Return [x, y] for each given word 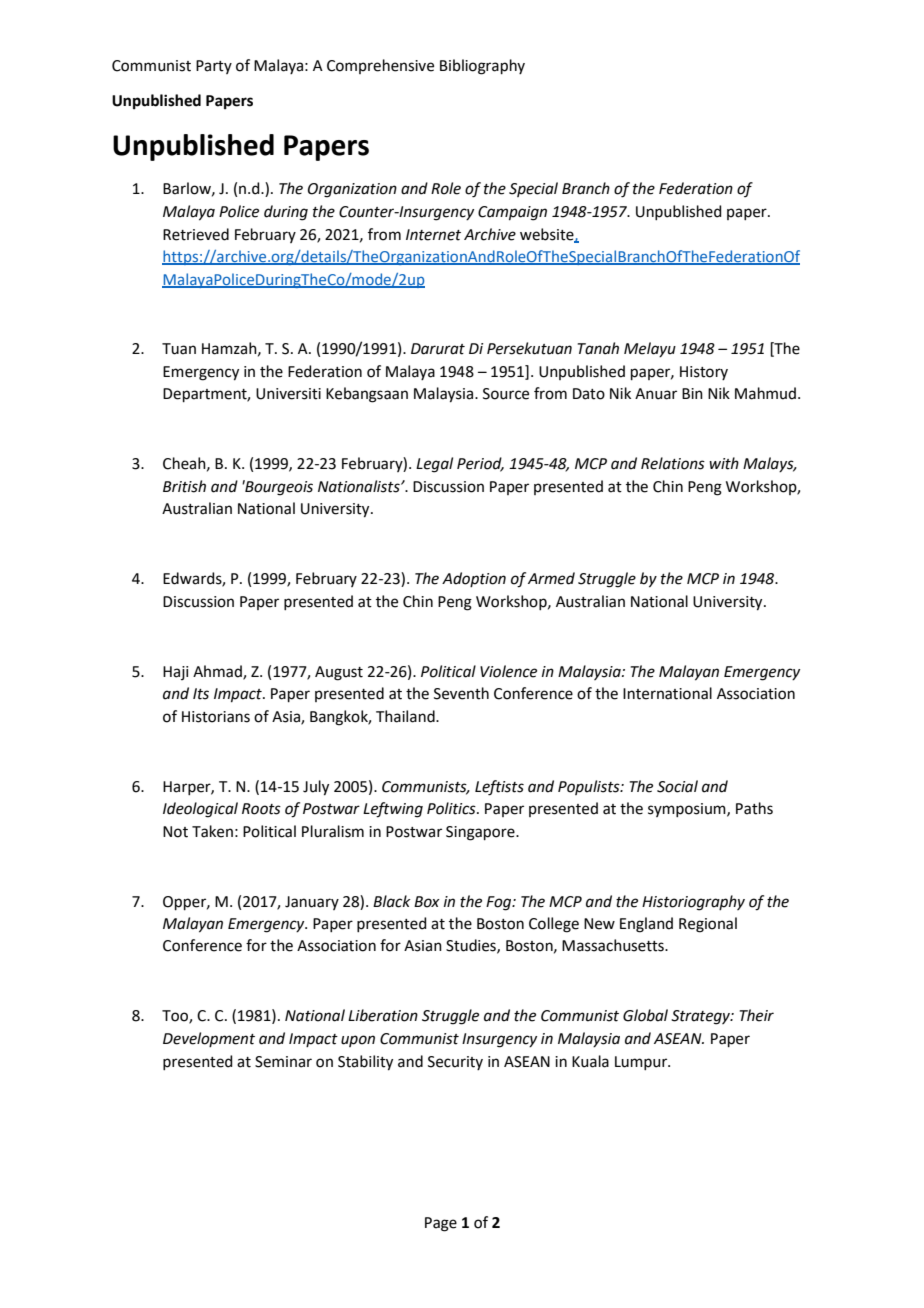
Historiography [693, 903]
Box [427, 902]
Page [441, 1224]
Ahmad [218, 672]
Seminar [283, 1062]
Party [214, 67]
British [184, 486]
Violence [508, 671]
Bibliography [482, 67]
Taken [212, 831]
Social [677, 786]
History [704, 373]
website [548, 235]
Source [506, 394]
